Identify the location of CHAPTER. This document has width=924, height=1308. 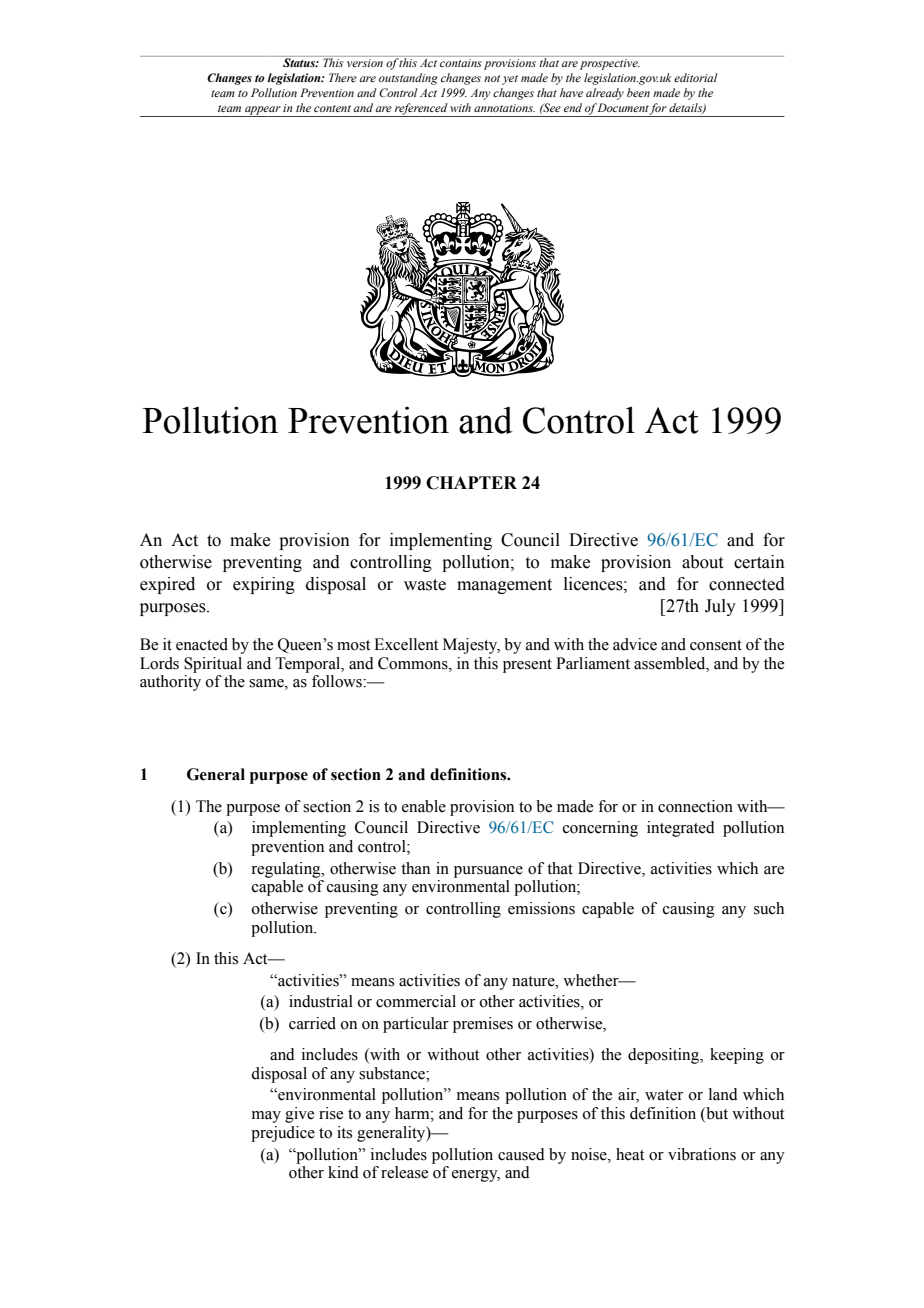
(471, 483).
